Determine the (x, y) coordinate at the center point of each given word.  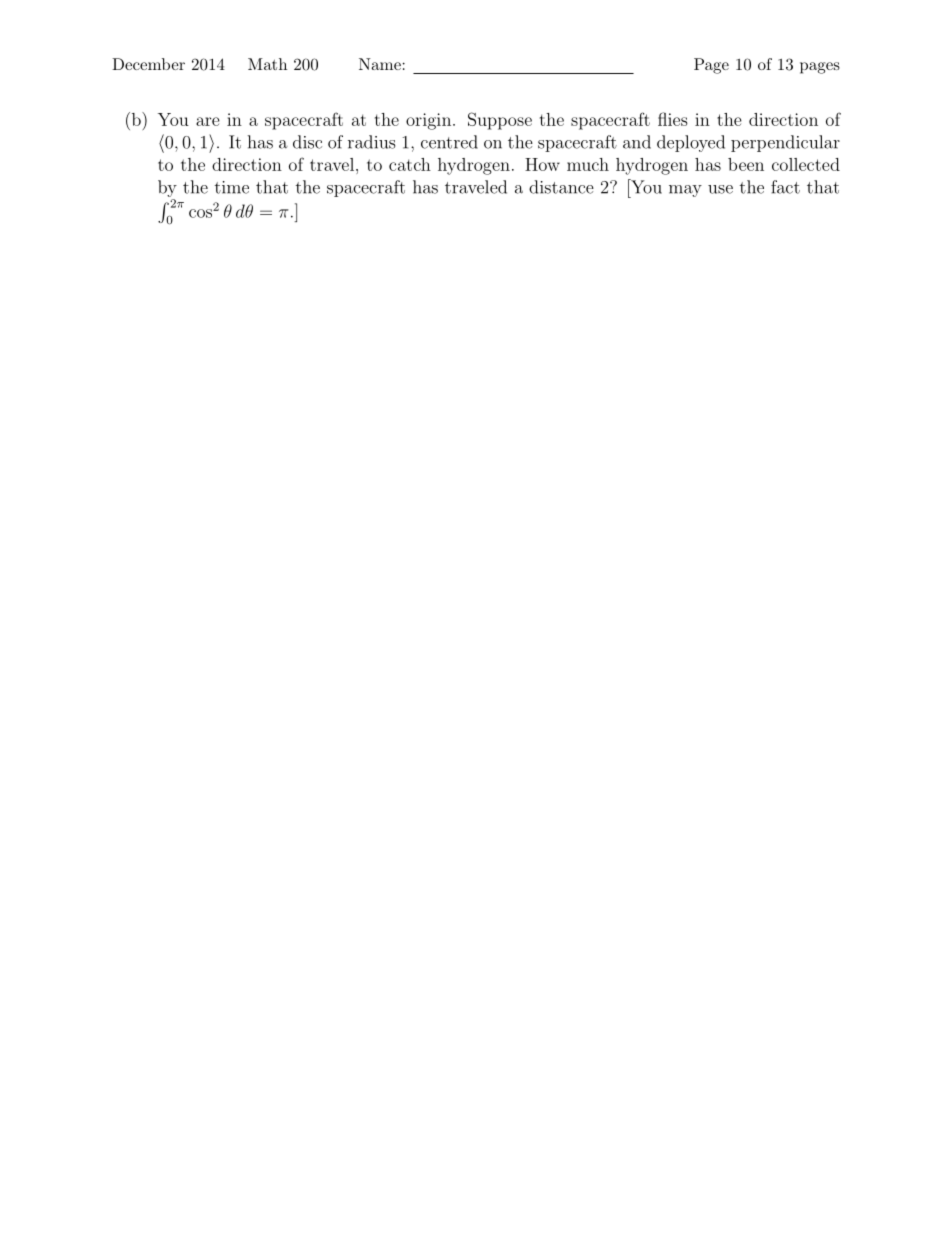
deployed (691, 143)
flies (673, 119)
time (232, 187)
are (208, 121)
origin (430, 121)
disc (307, 142)
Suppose (500, 121)
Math (267, 64)
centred (449, 142)
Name (380, 64)
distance (561, 187)
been (746, 164)
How (542, 164)
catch (410, 164)
